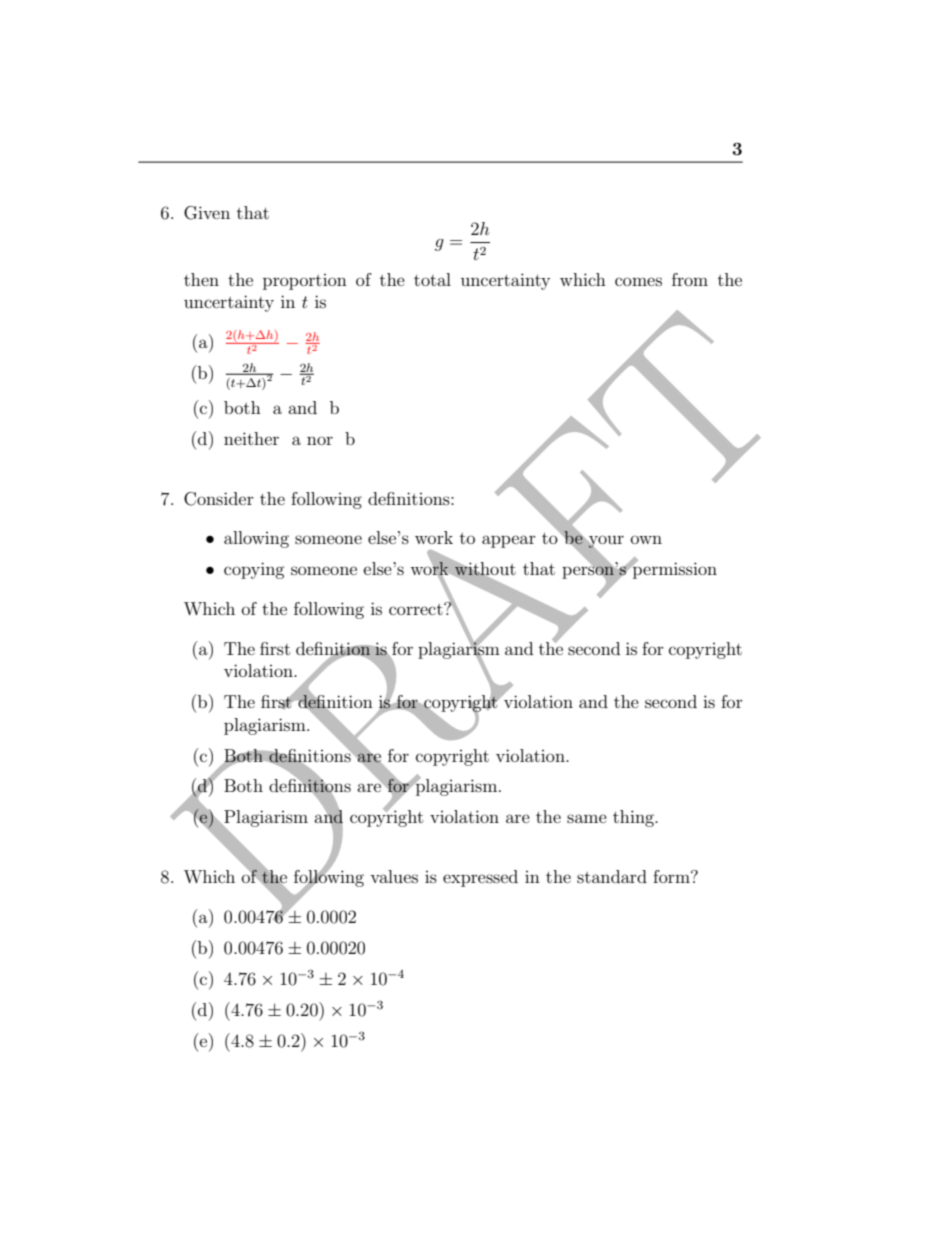 The height and width of the page is (1233, 952). What do you see at coordinates (635, 818) in the page?
I see `thing` at bounding box center [635, 818].
